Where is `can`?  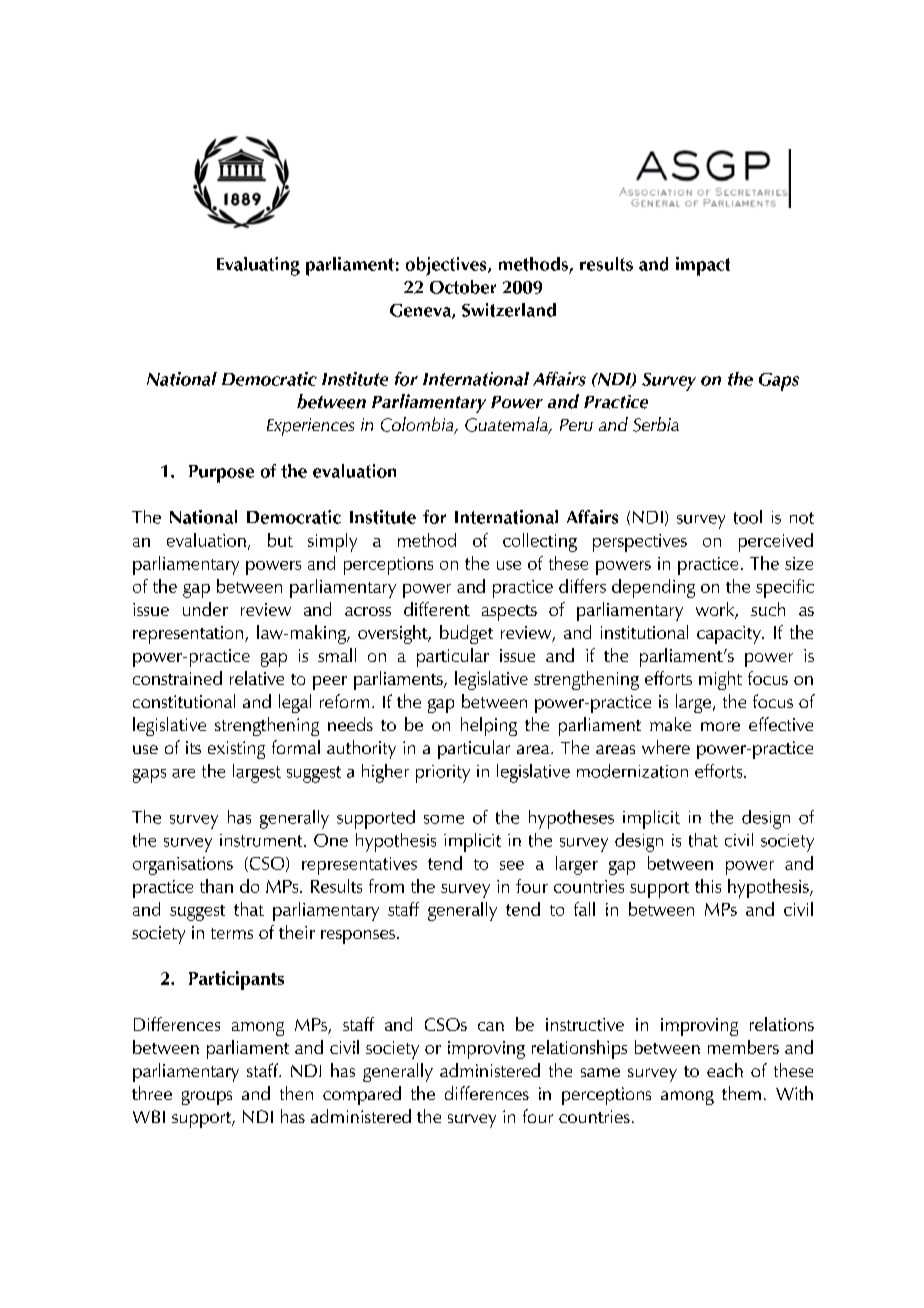
can is located at coordinates (491, 1026).
